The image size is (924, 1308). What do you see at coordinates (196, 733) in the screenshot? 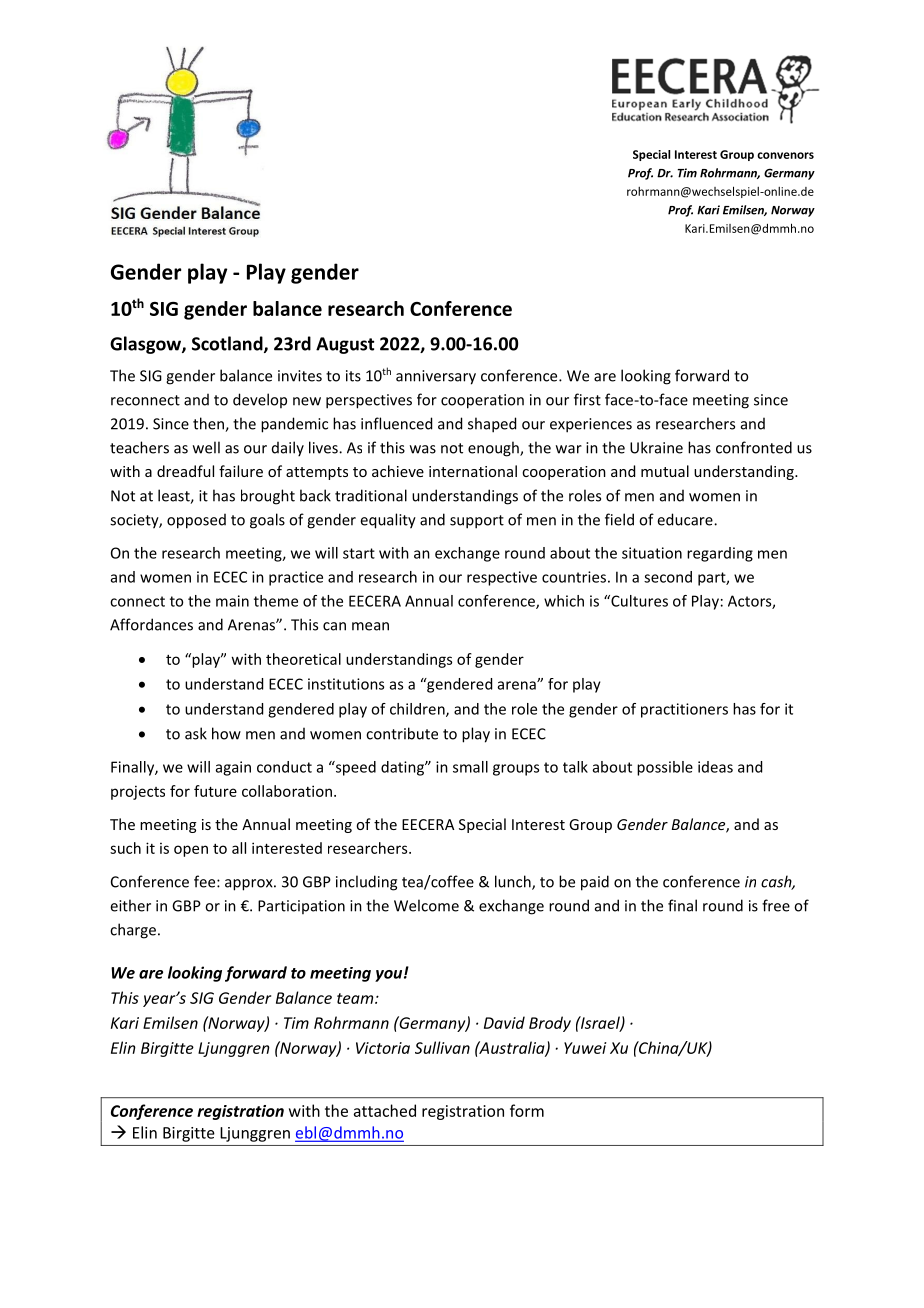
I see `ask` at bounding box center [196, 733].
